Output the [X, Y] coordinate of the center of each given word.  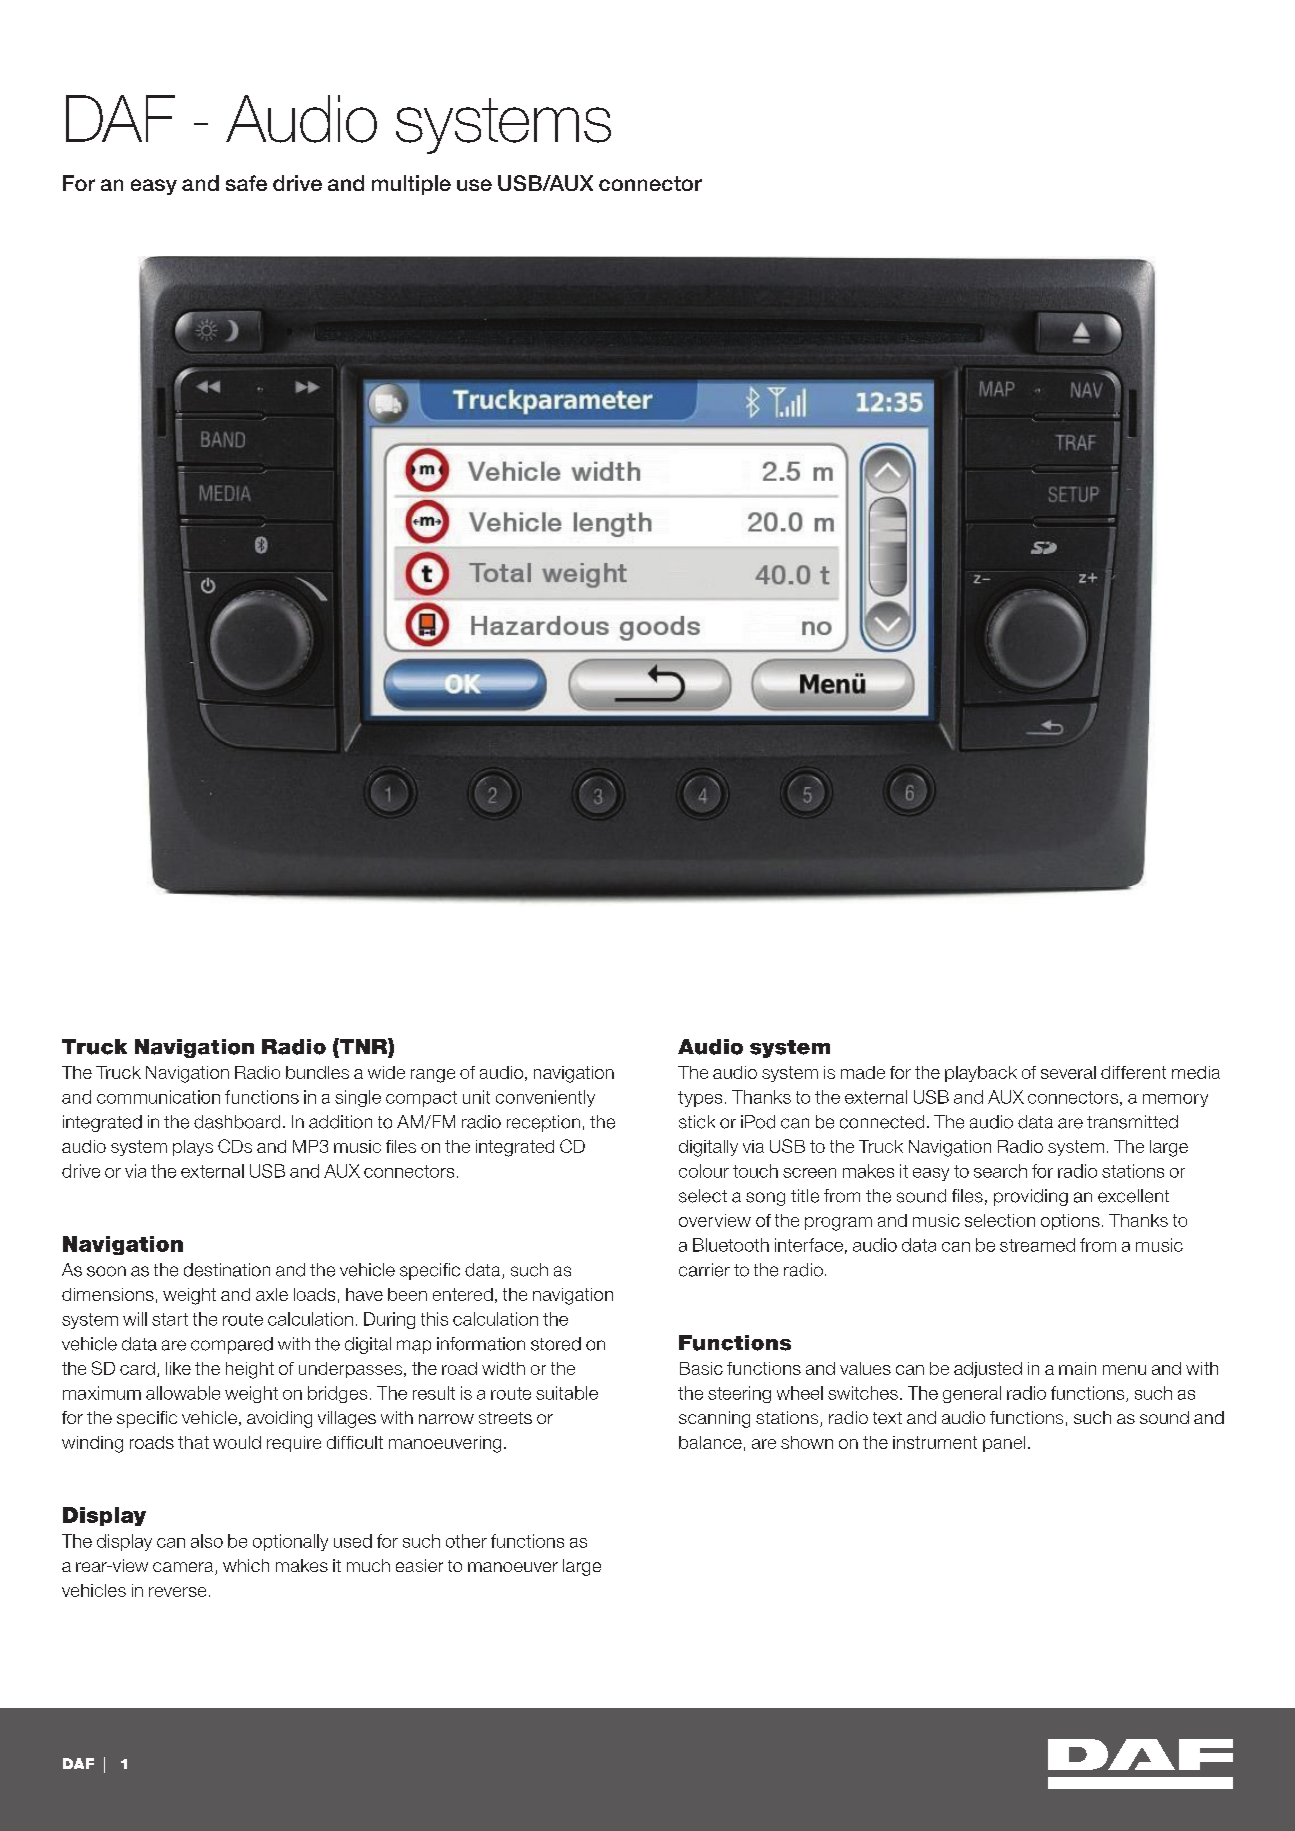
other [466, 1541]
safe [246, 183]
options [1070, 1222]
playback [981, 1074]
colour [704, 1171]
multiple [411, 185]
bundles [317, 1072]
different [1133, 1072]
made [863, 1072]
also [207, 1541]
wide [386, 1072]
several [1068, 1072]
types [700, 1099]
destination [227, 1270]
